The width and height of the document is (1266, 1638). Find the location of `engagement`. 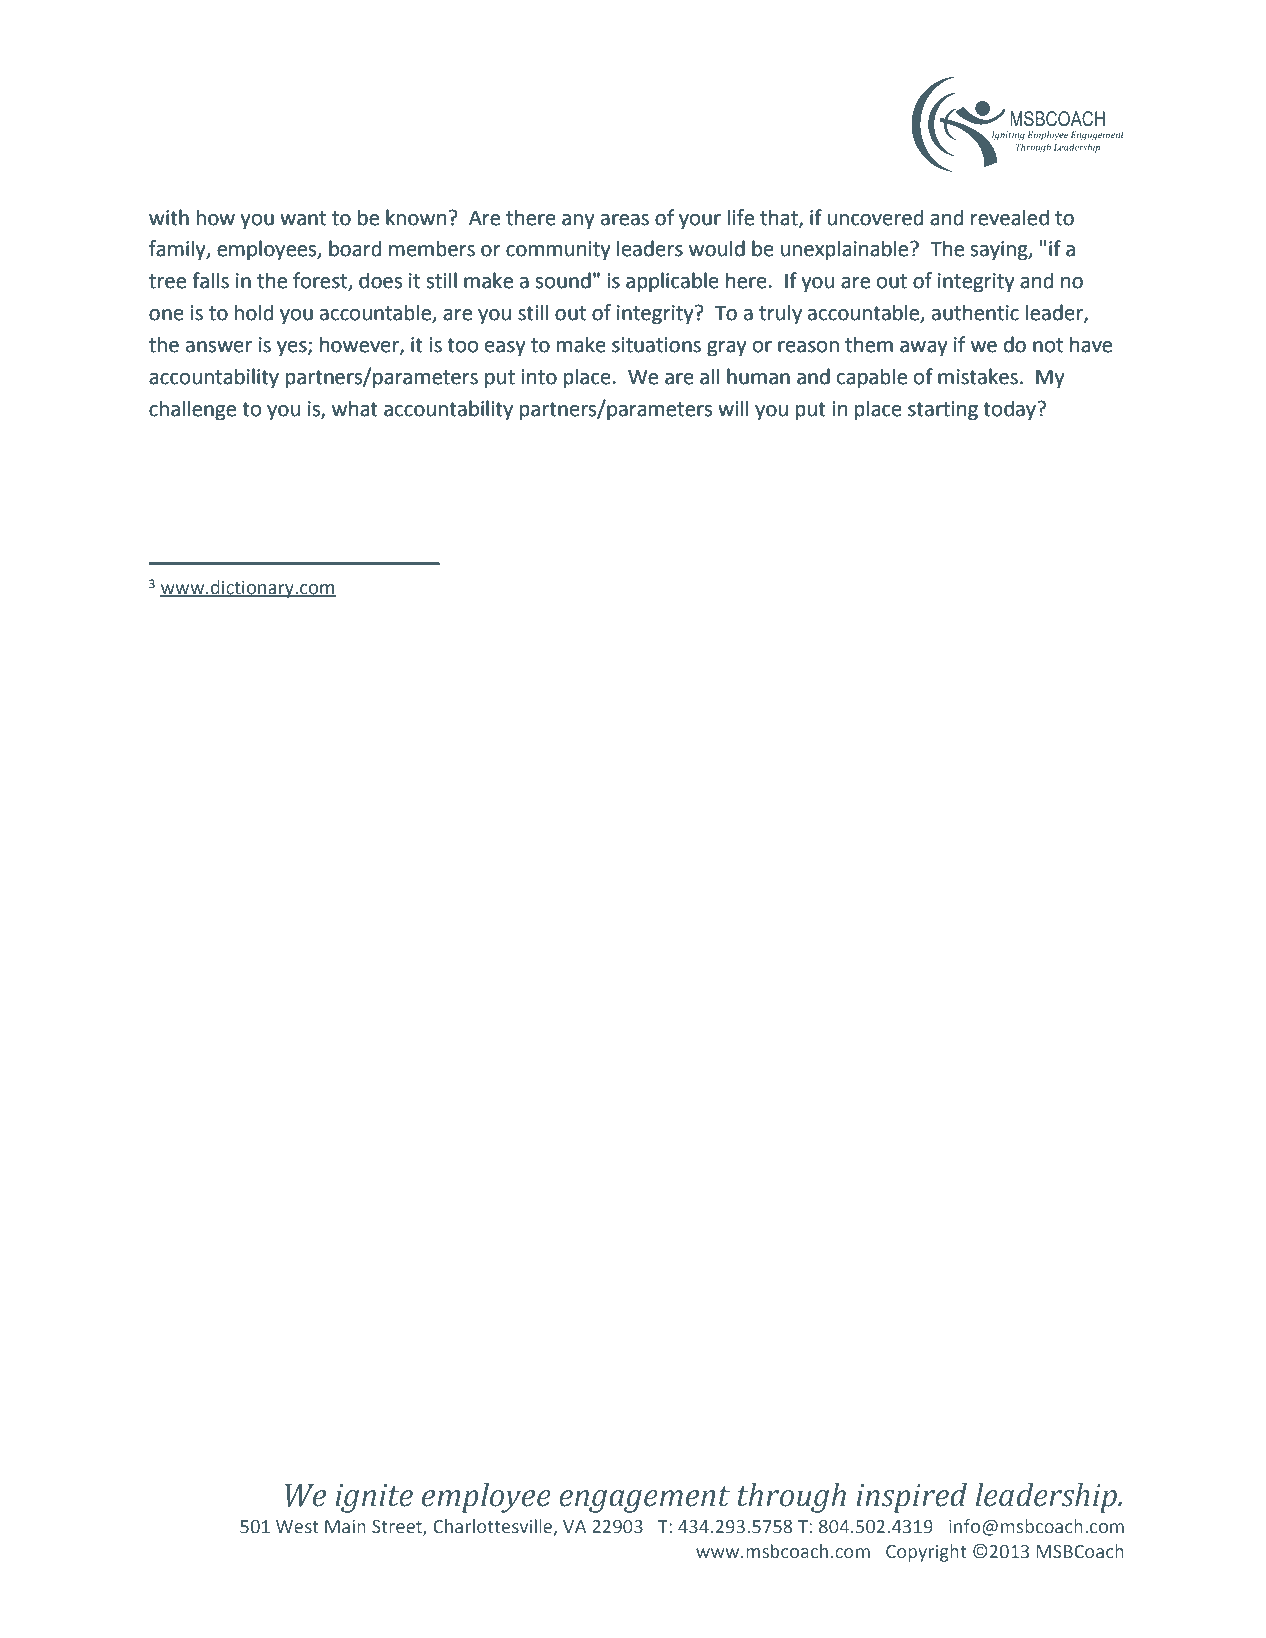

engagement is located at coordinates (644, 1499).
